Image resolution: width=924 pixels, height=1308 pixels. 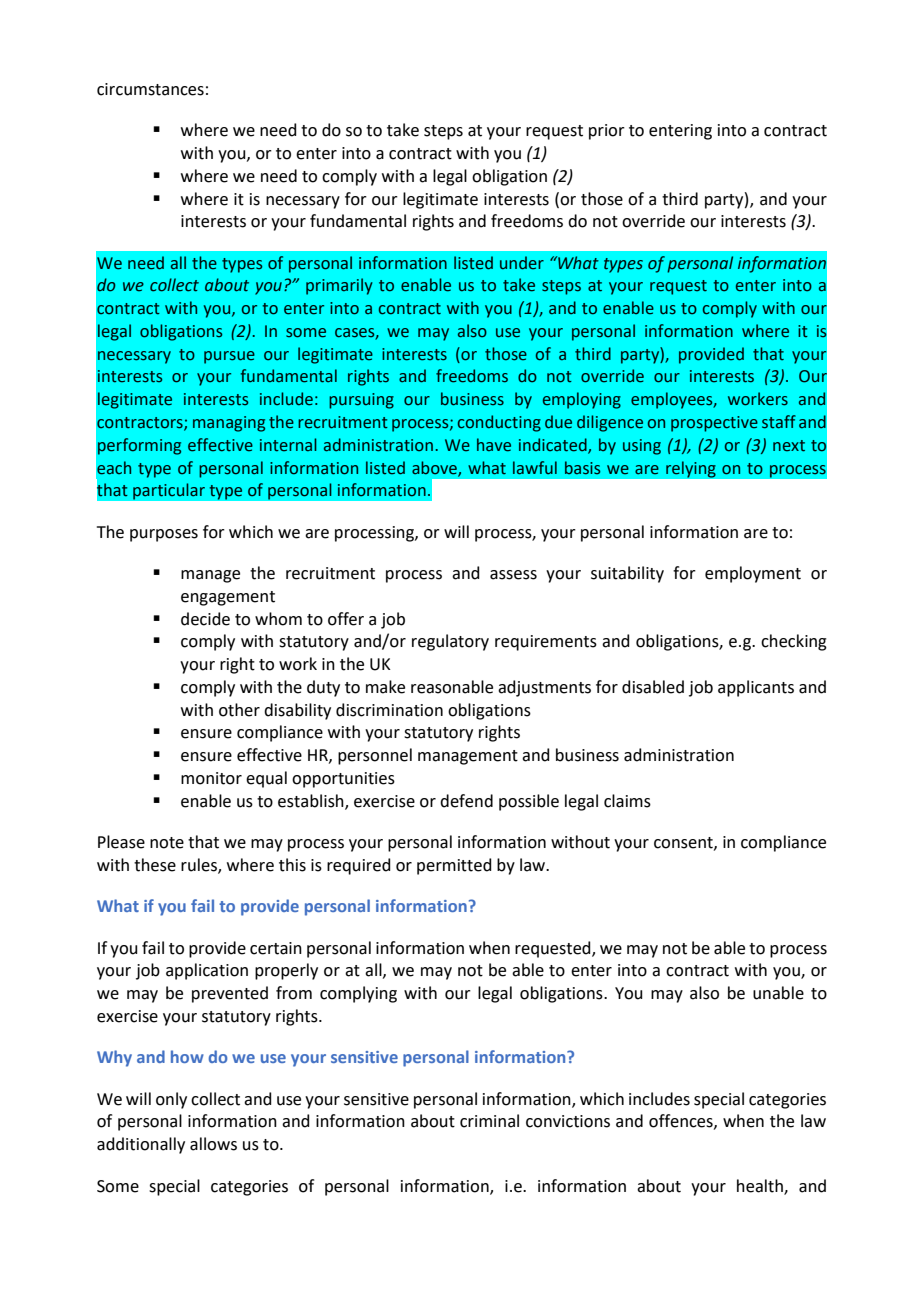 I want to click on under, so click(x=522, y=263).
